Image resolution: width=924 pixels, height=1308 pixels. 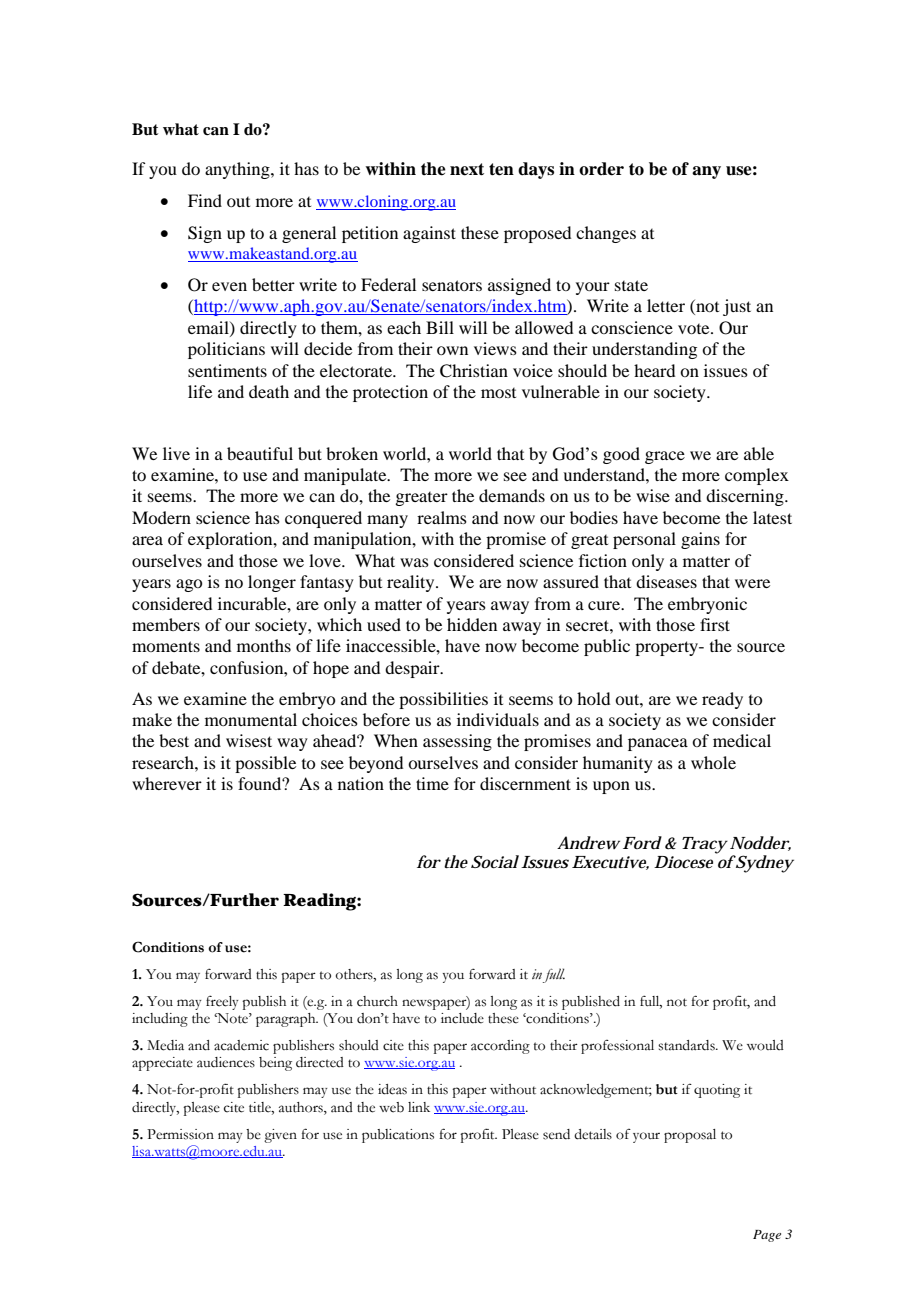 What do you see at coordinates (512, 495) in the screenshot?
I see `demands` at bounding box center [512, 495].
